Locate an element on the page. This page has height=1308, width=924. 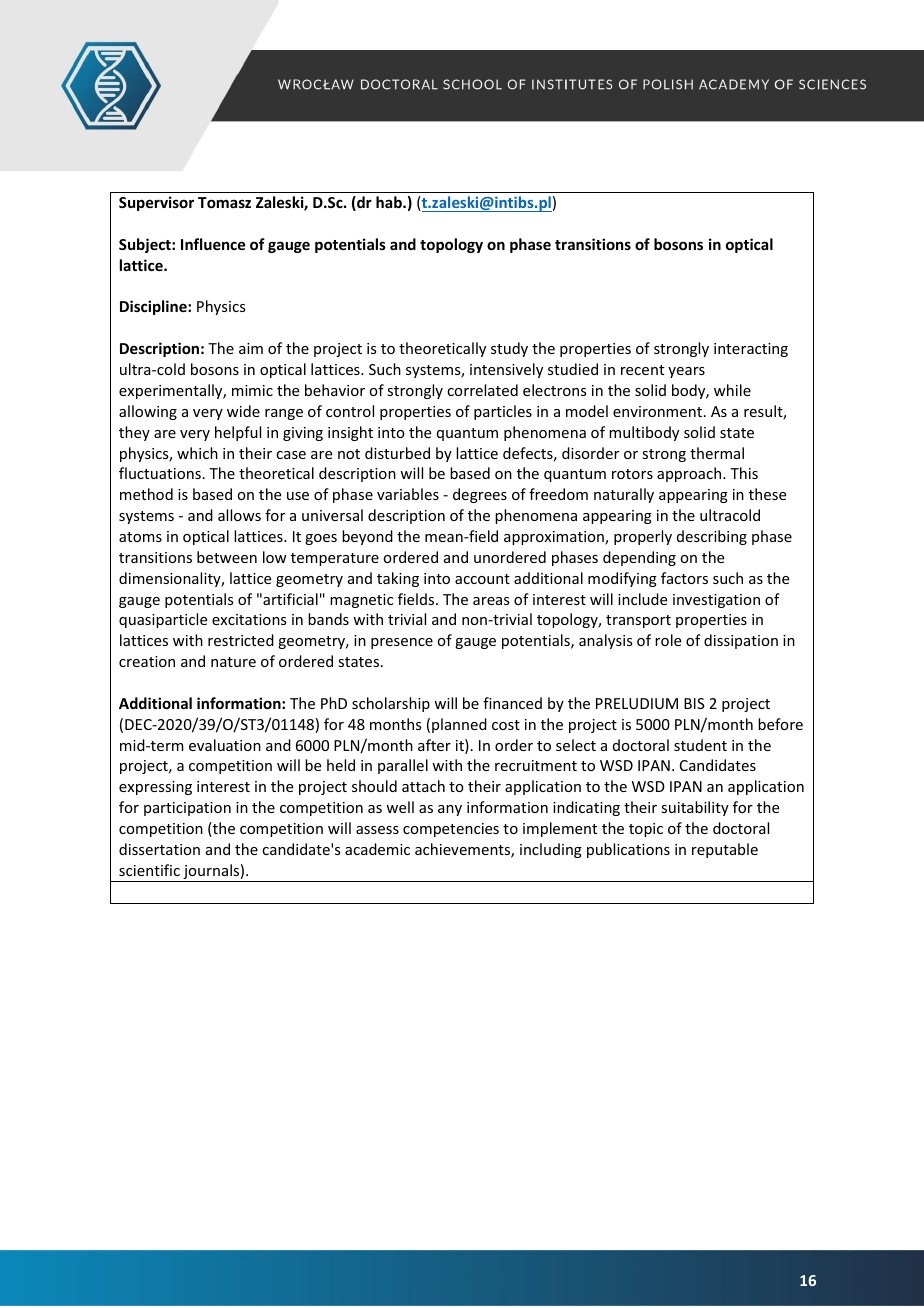
between is located at coordinates (227, 557).
